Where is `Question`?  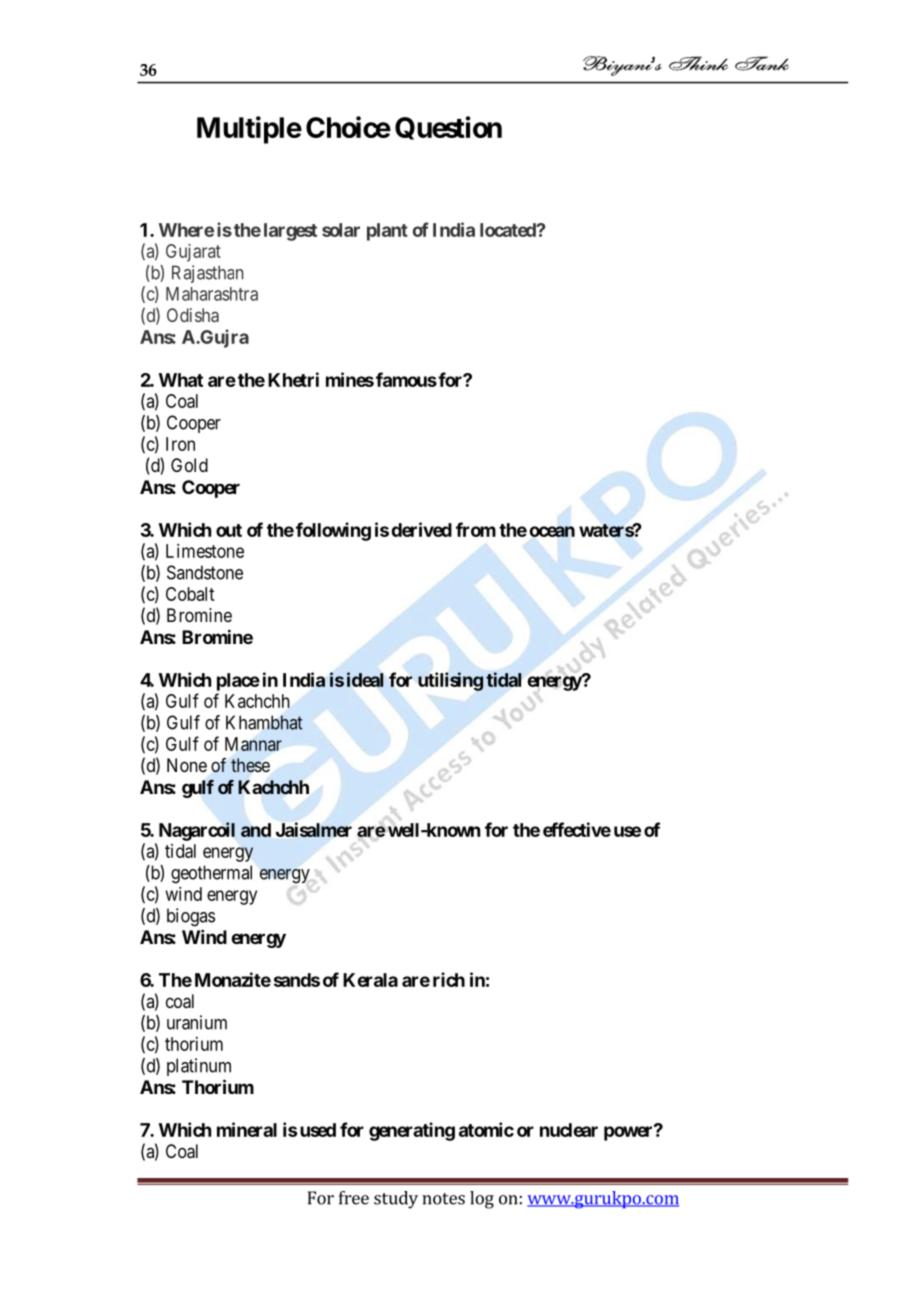 Question is located at coordinates (448, 128).
